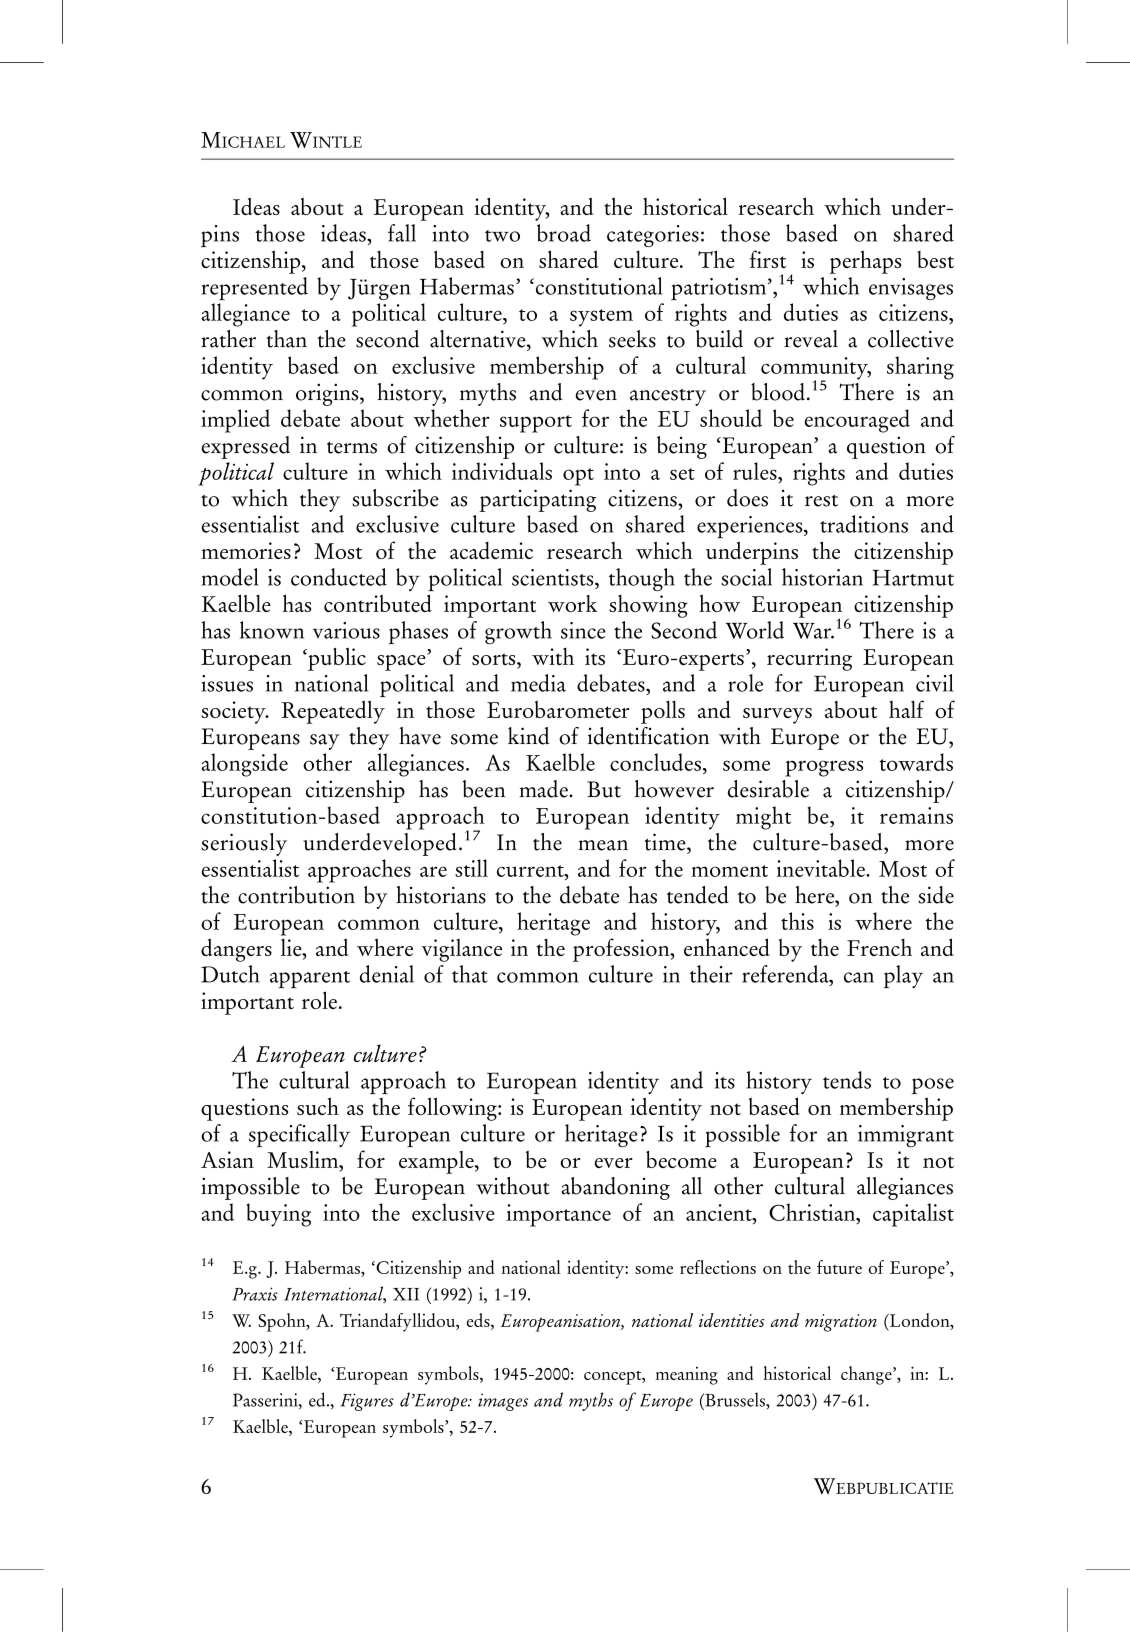 Image resolution: width=1130 pixels, height=1632 pixels. Describe the element at coordinates (339, 577) in the page. I see `conducted` at that location.
